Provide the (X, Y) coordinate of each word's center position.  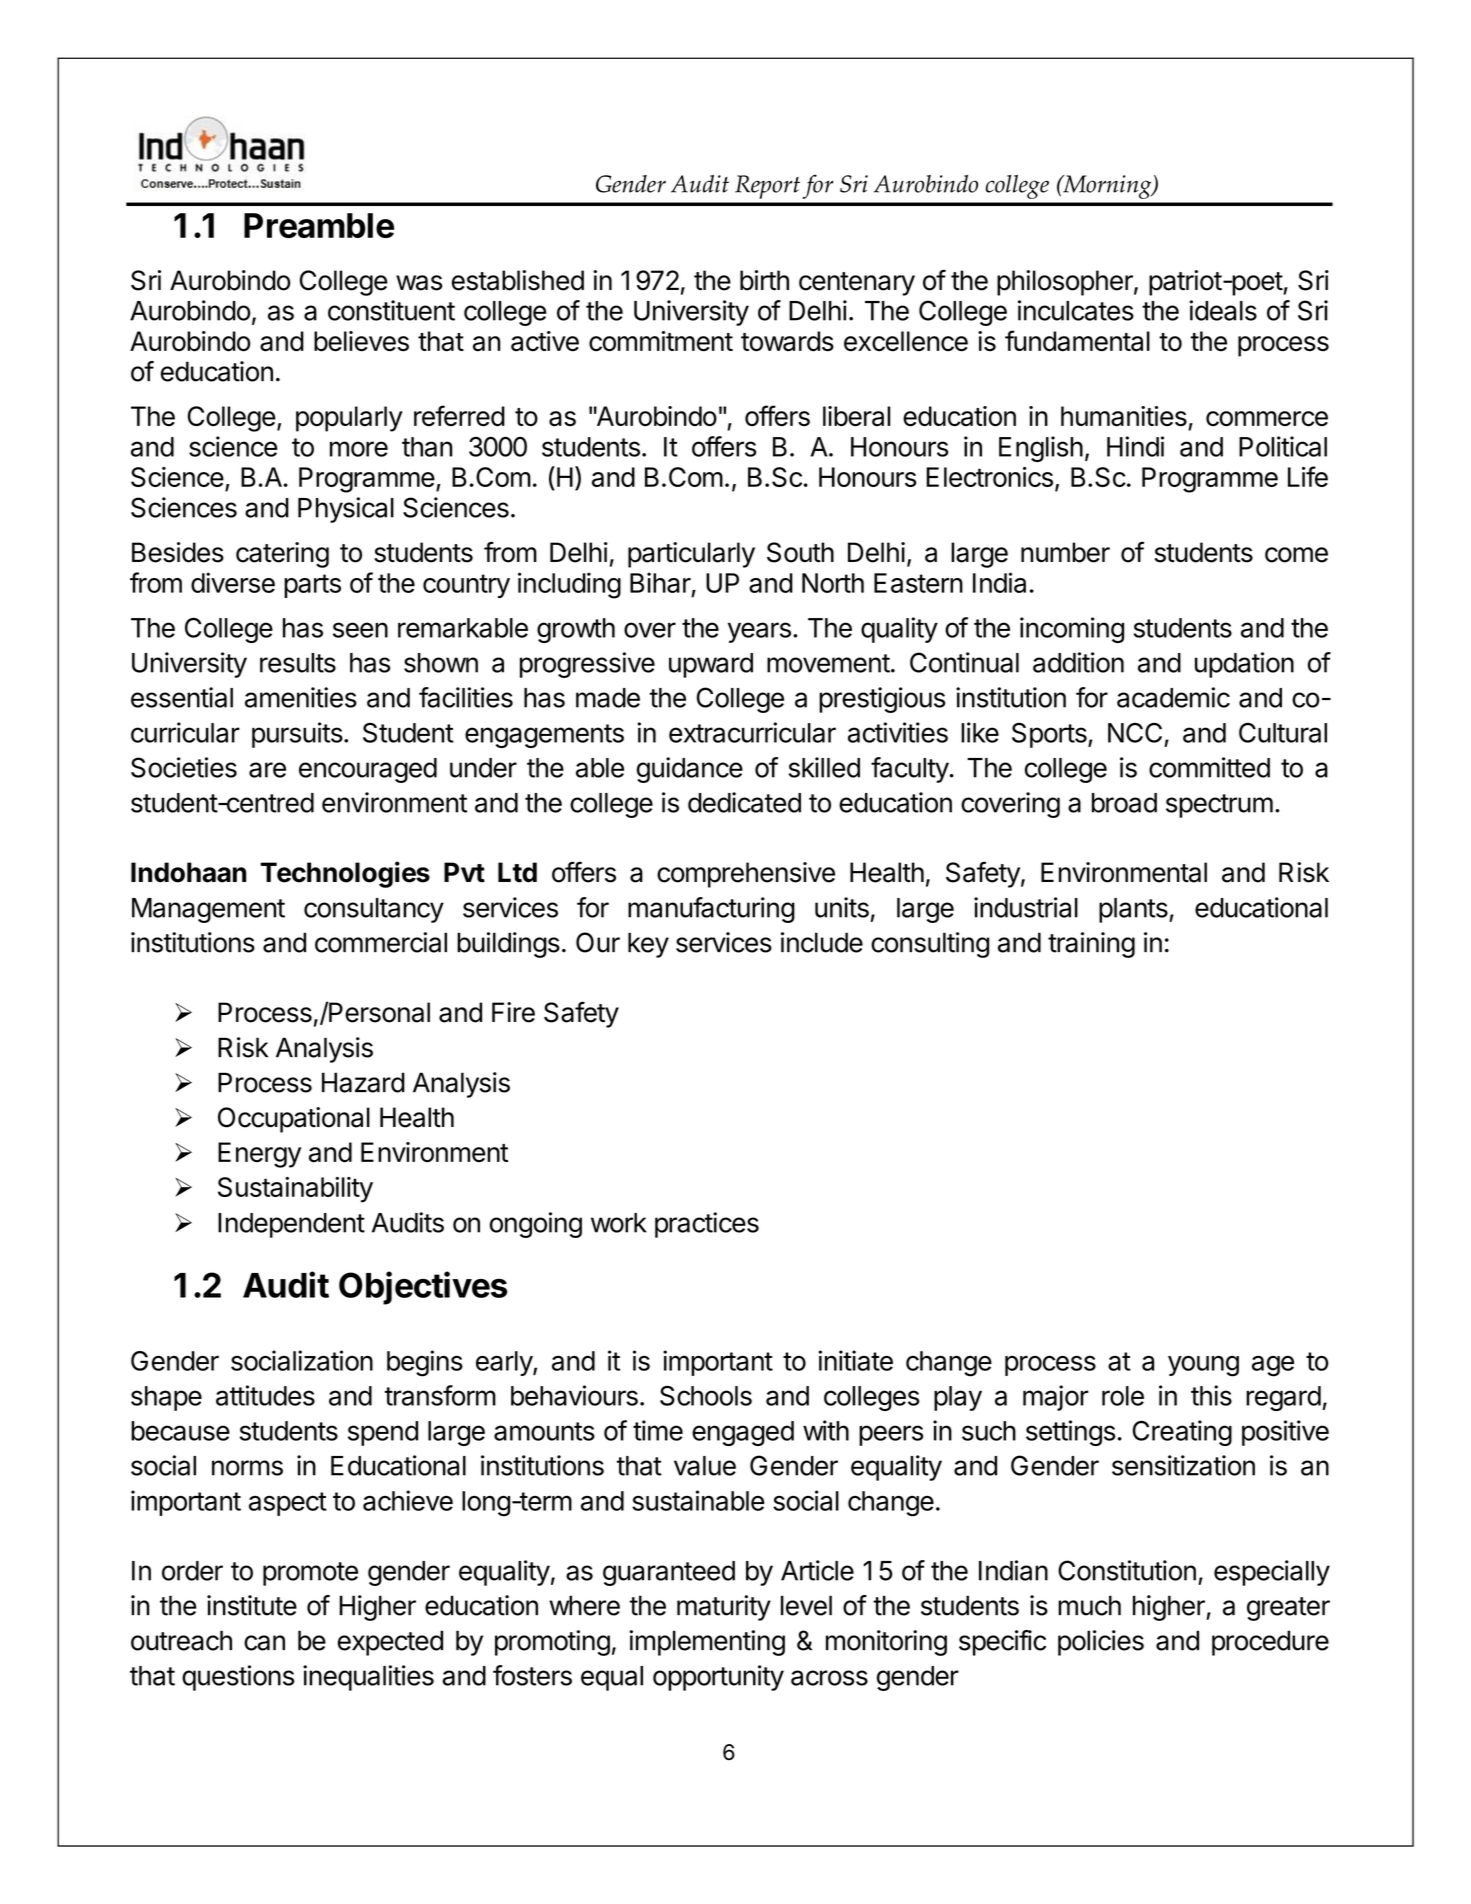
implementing (707, 1643)
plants (1134, 910)
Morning (1107, 187)
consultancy (374, 910)
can (264, 1643)
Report (767, 187)
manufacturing (711, 910)
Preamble (319, 225)
